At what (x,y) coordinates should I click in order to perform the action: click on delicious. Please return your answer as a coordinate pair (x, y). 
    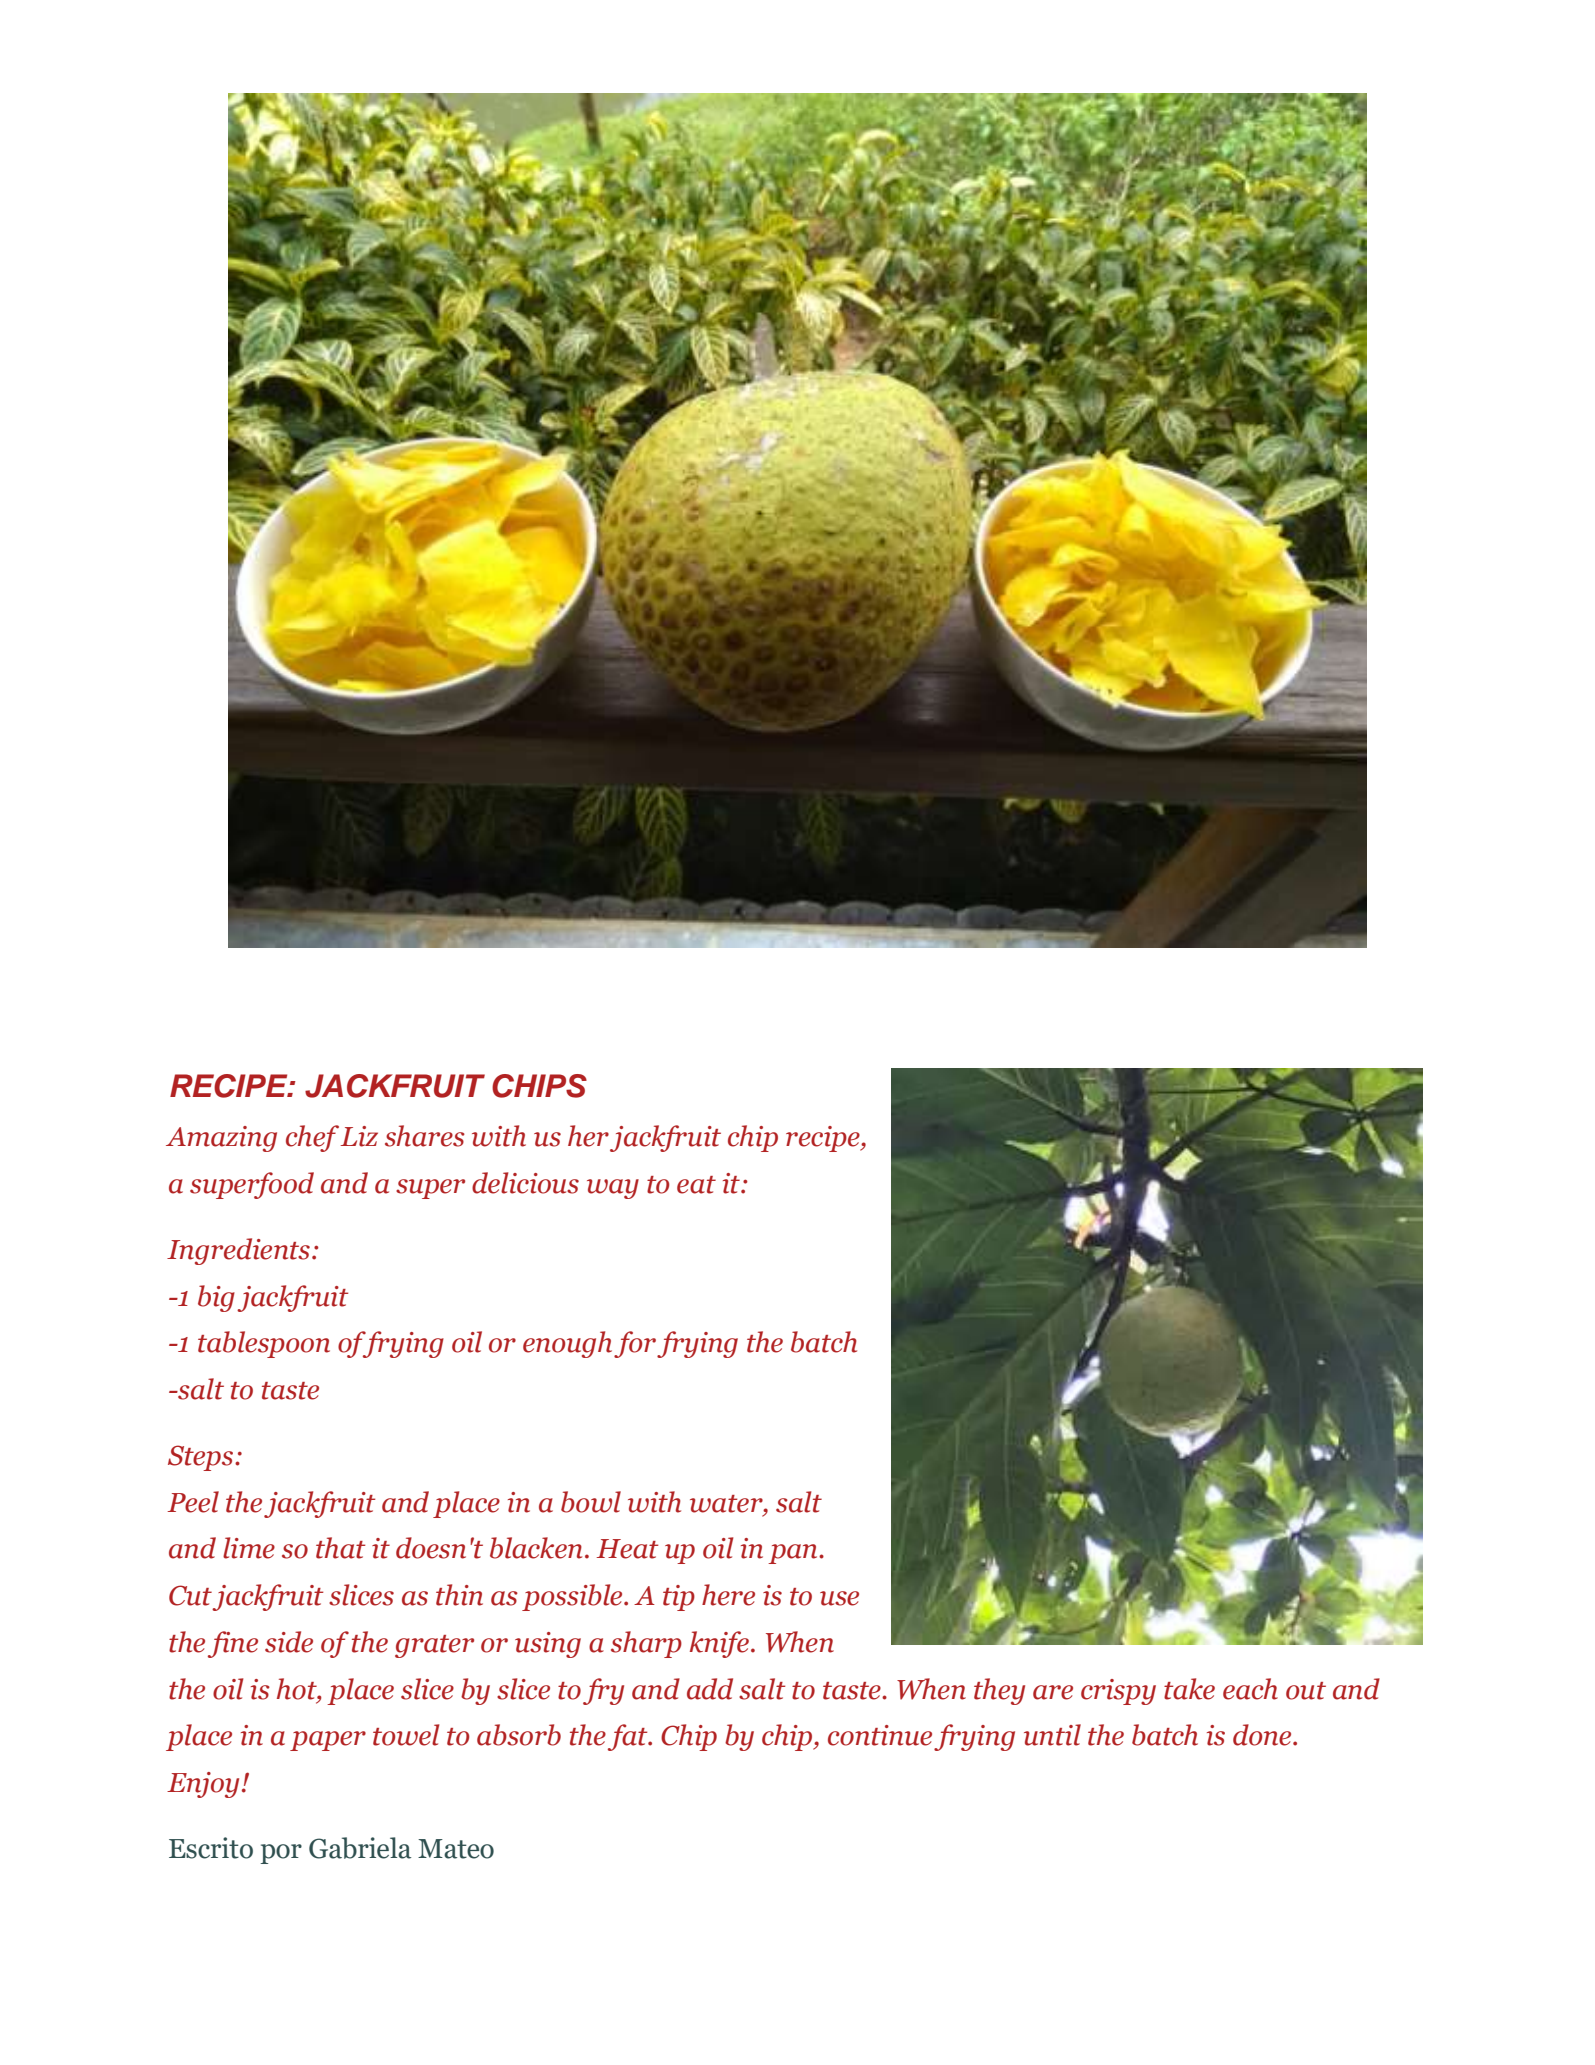
    Looking at the image, I should click on (525, 1183).
